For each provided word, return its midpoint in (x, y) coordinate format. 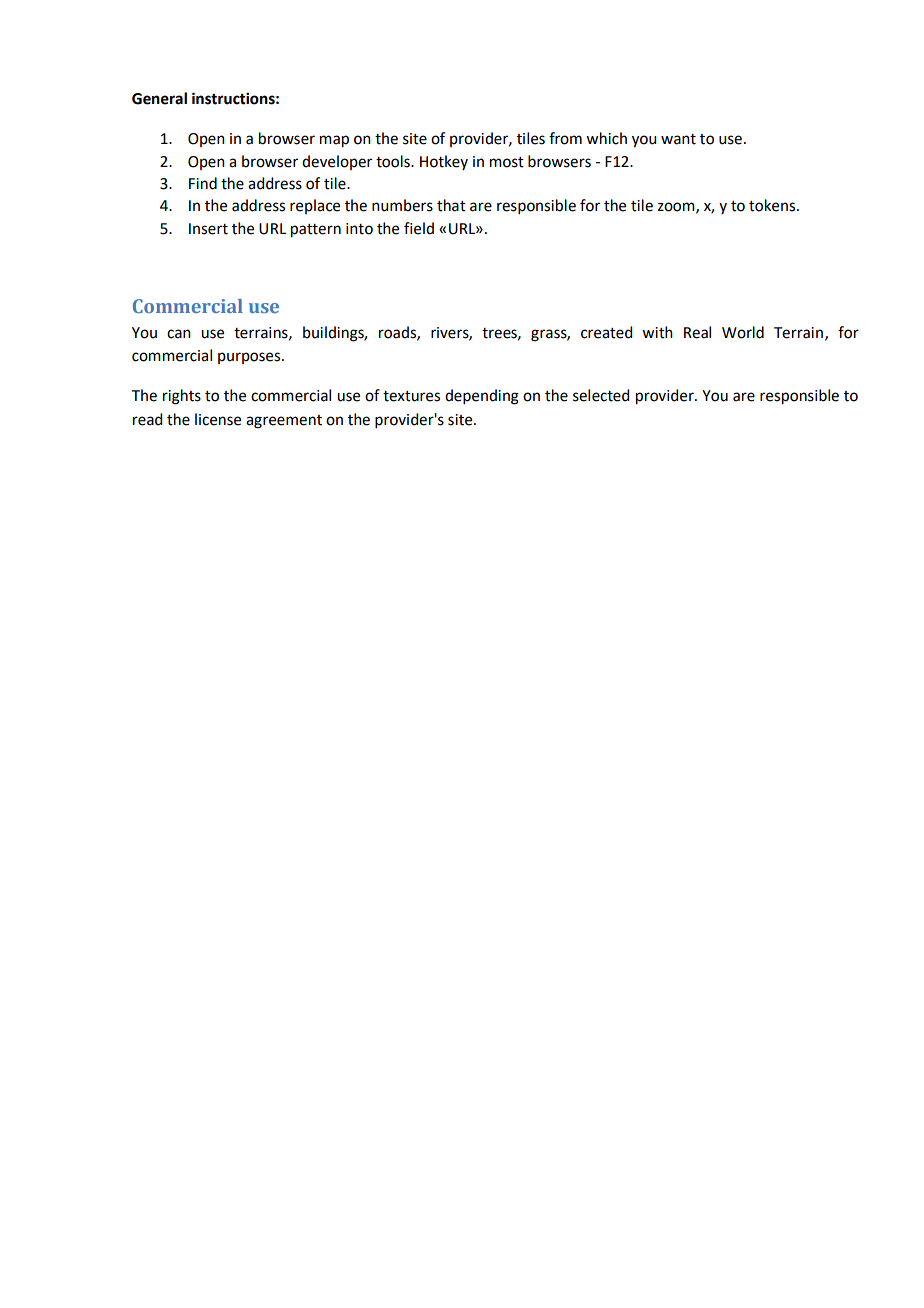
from (565, 138)
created (606, 332)
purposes (250, 358)
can (179, 334)
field (419, 228)
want (678, 139)
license (218, 419)
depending (482, 397)
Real (697, 332)
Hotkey (444, 162)
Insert (208, 229)
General (159, 98)
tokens (773, 205)
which (606, 138)
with (657, 332)
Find (203, 183)
